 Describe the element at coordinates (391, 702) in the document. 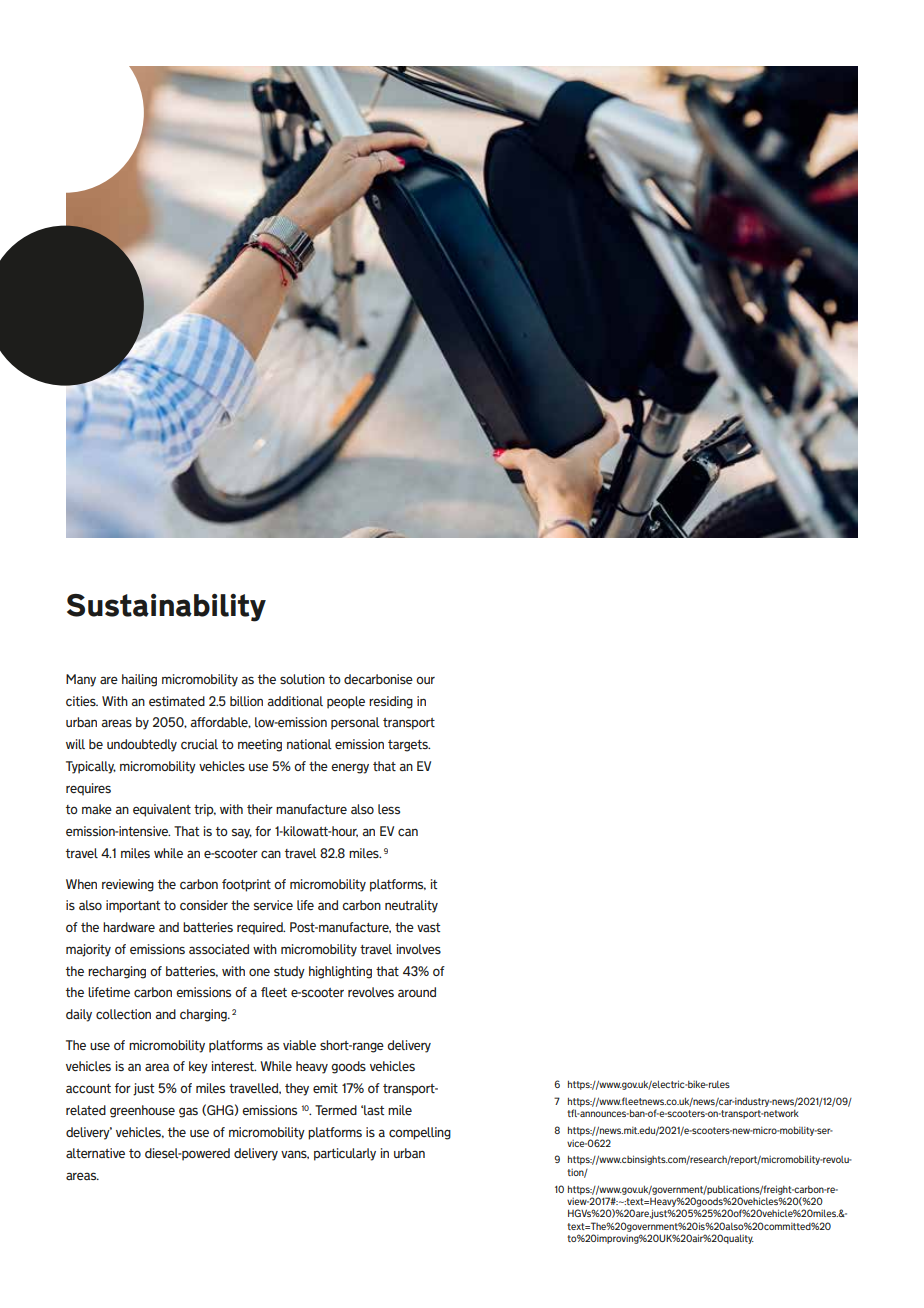

I see `residing` at that location.
